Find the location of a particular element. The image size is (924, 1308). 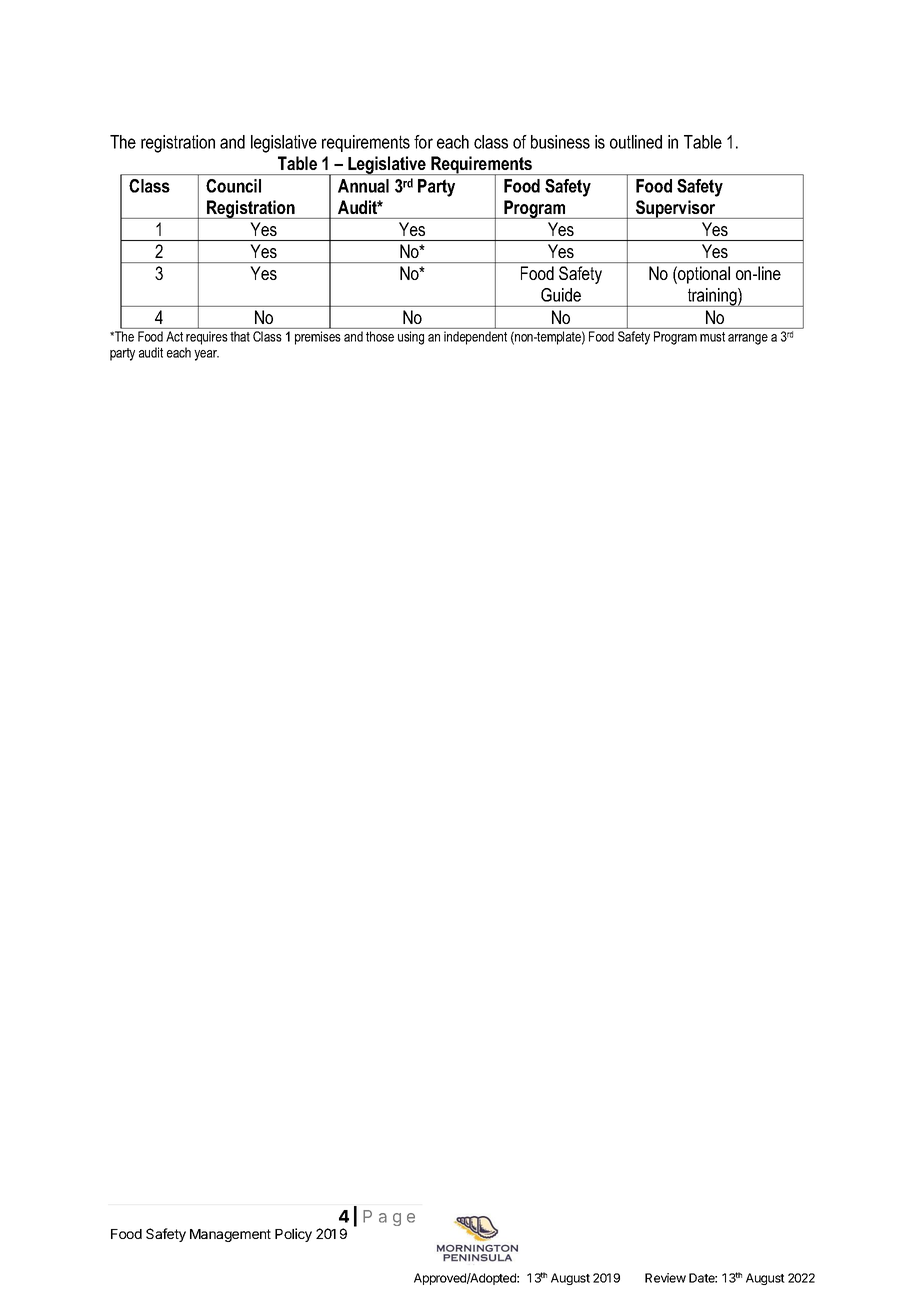

Policy is located at coordinates (293, 1235).
